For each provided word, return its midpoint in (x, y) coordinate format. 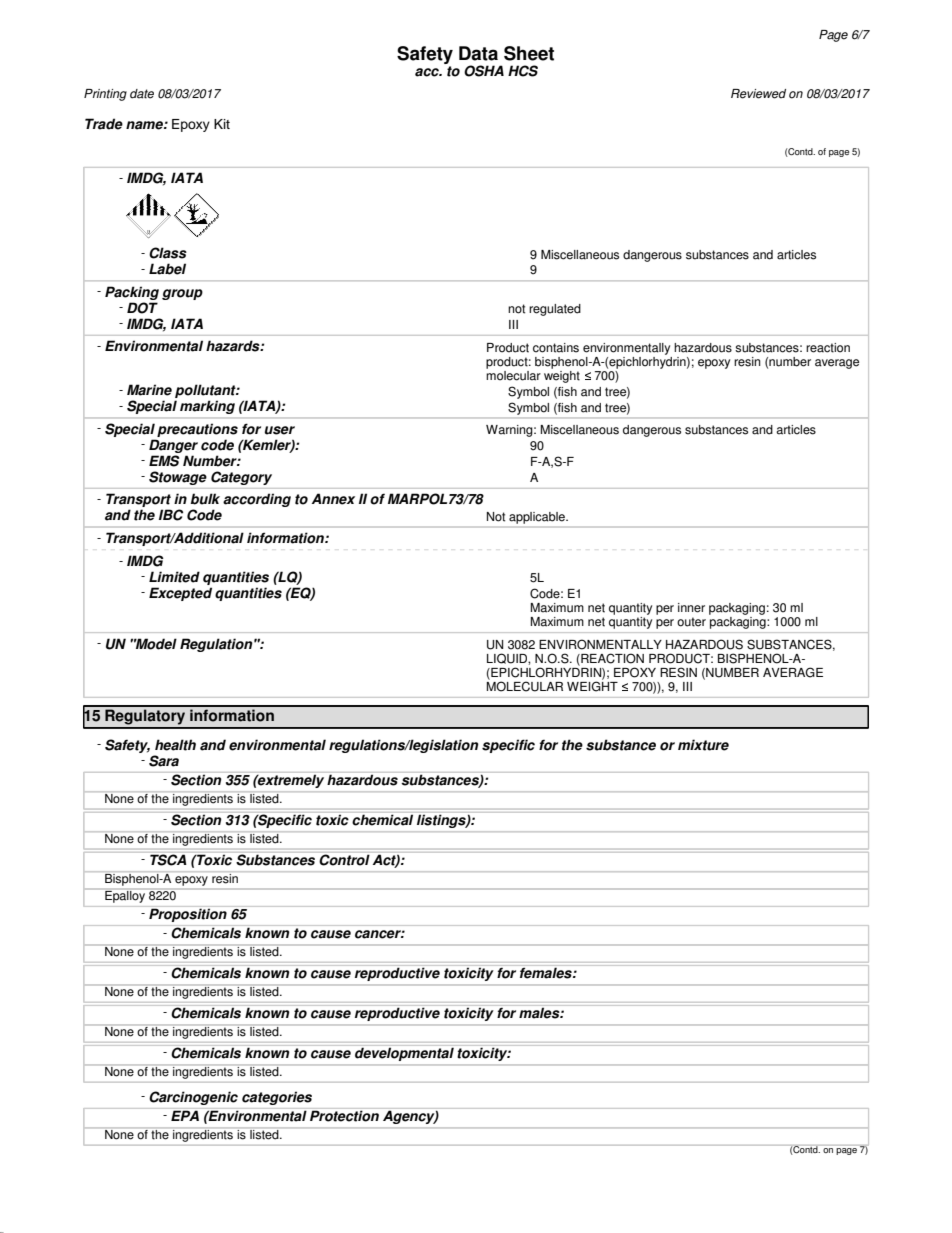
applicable (538, 518)
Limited (174, 577)
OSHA (484, 71)
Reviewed (758, 94)
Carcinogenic (193, 1098)
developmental (404, 1054)
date (142, 94)
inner (691, 608)
